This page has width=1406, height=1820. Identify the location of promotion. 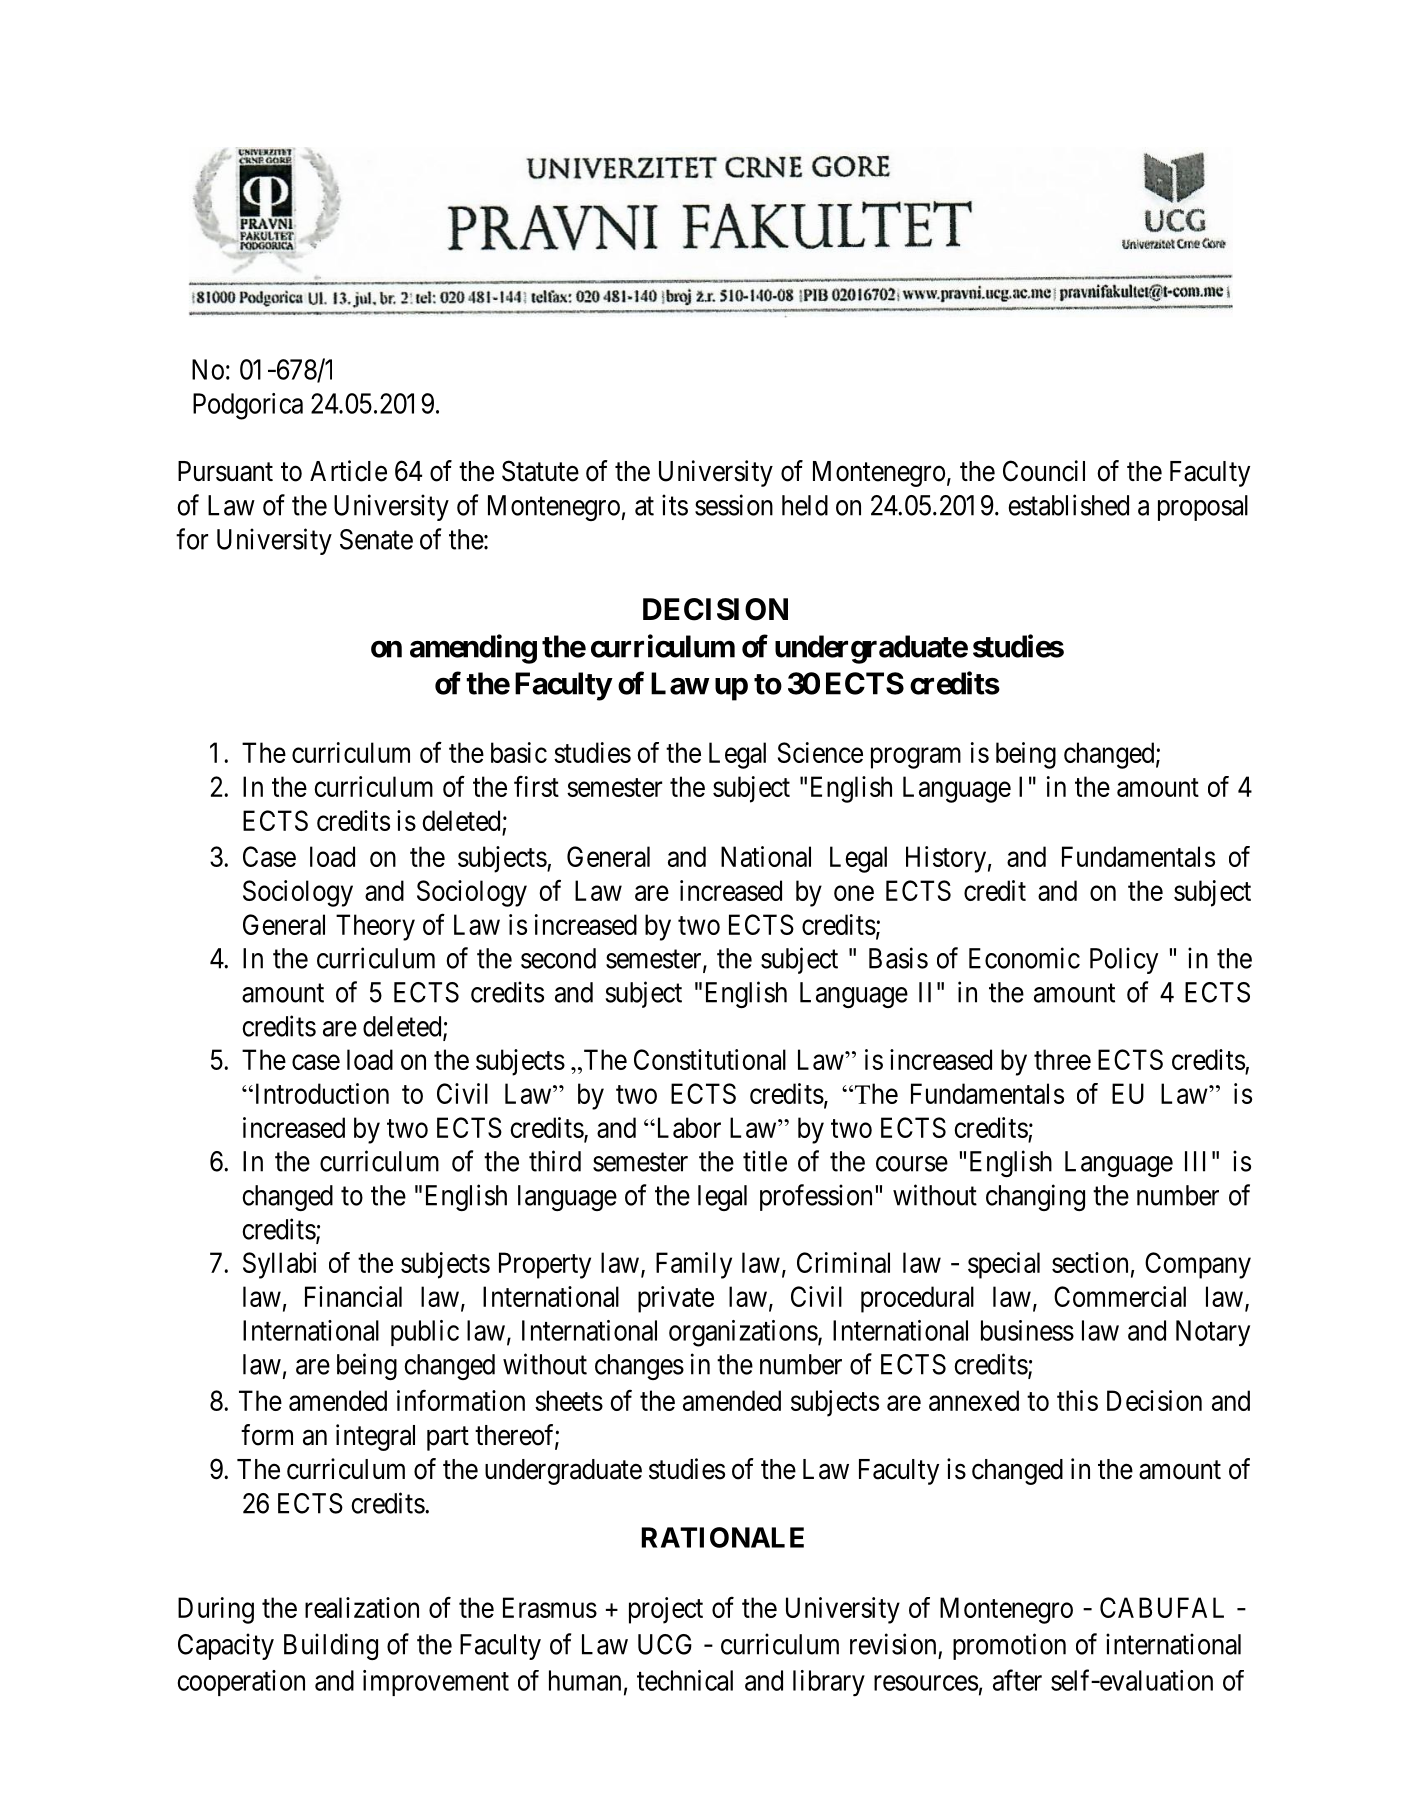
(1009, 1646).
